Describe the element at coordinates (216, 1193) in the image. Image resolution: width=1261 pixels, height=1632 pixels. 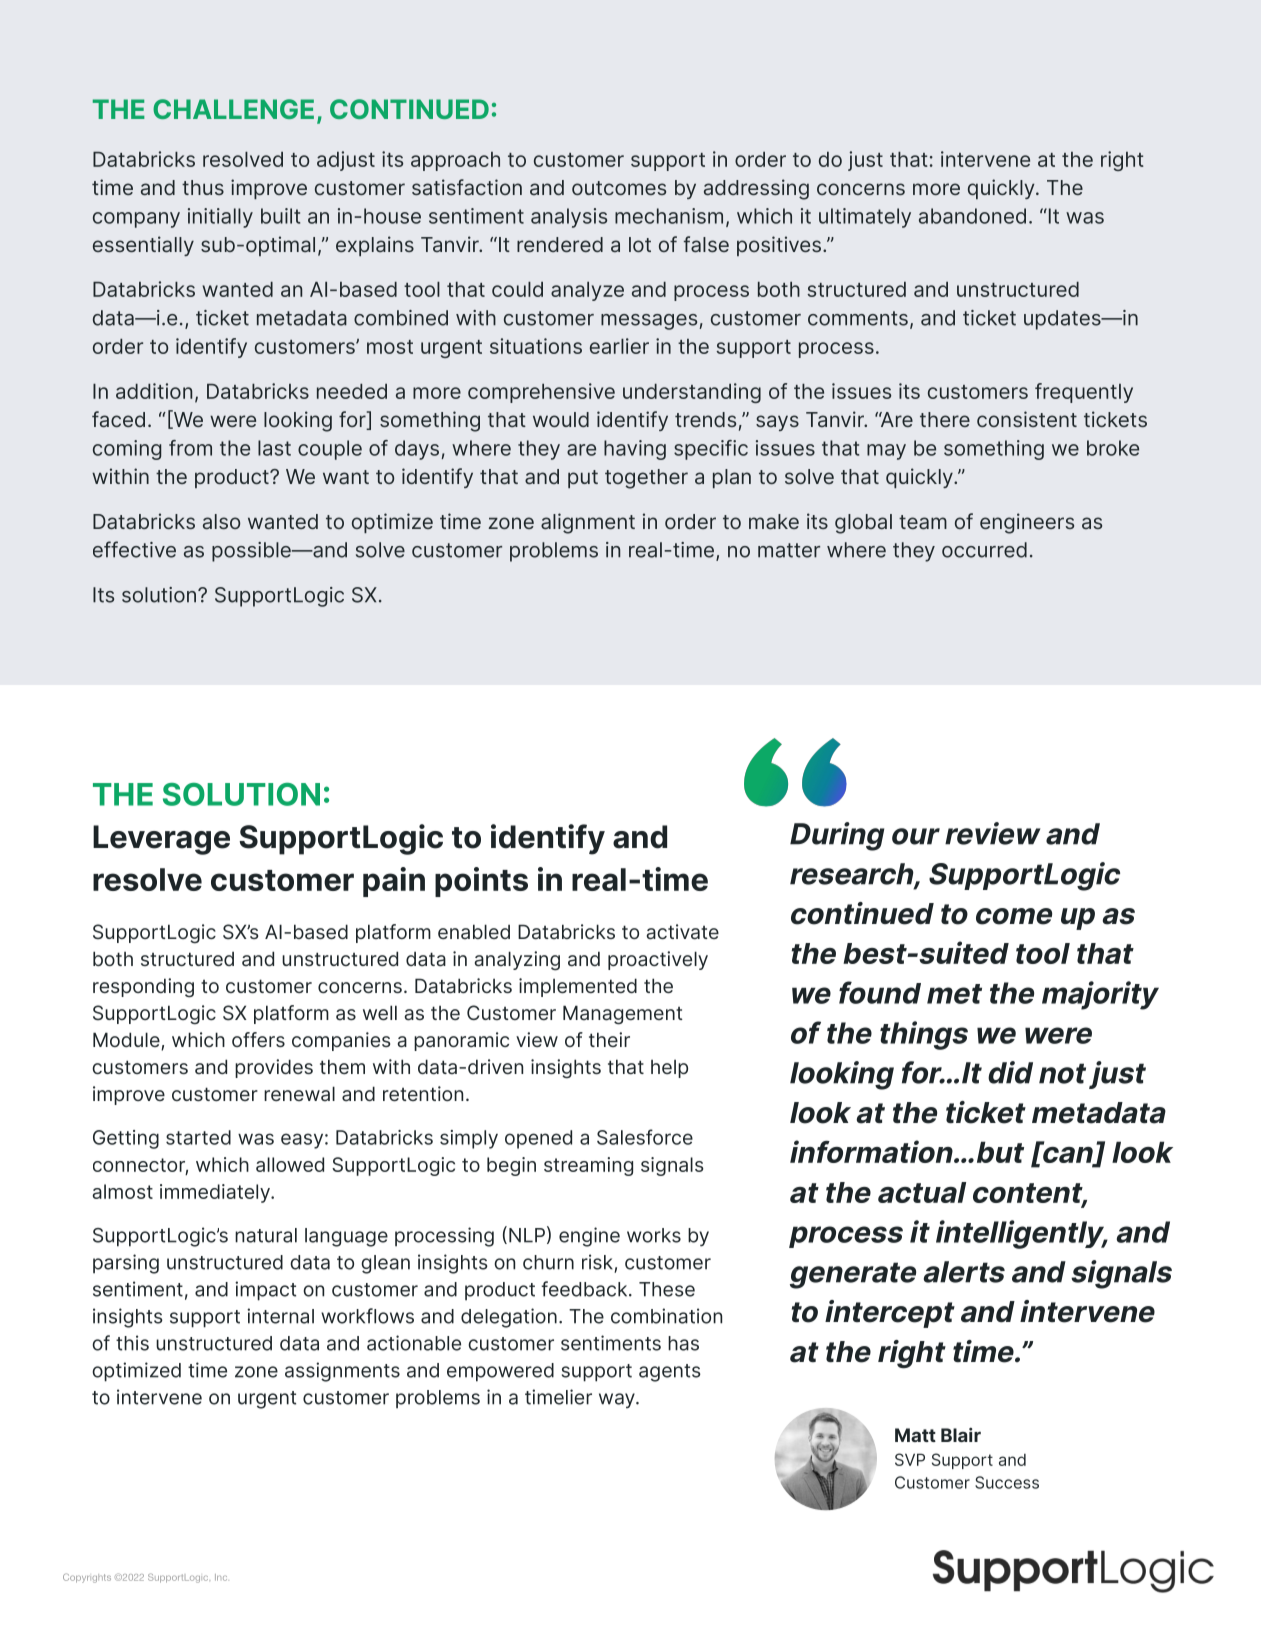
I see `immediately` at that location.
